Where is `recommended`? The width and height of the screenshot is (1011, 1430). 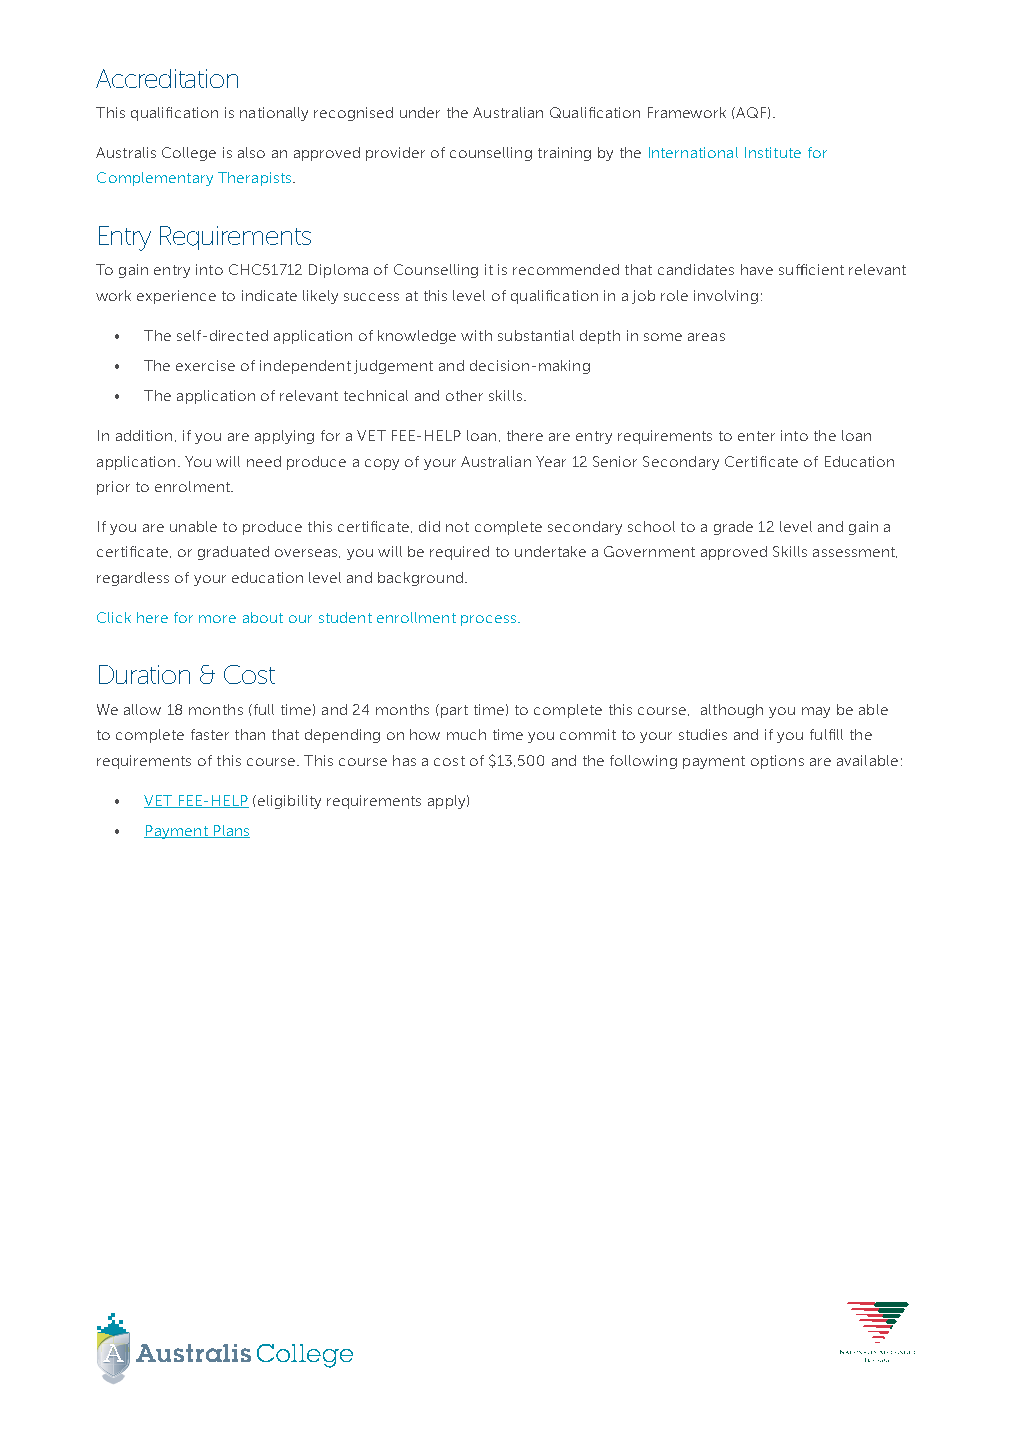 recommended is located at coordinates (566, 269).
